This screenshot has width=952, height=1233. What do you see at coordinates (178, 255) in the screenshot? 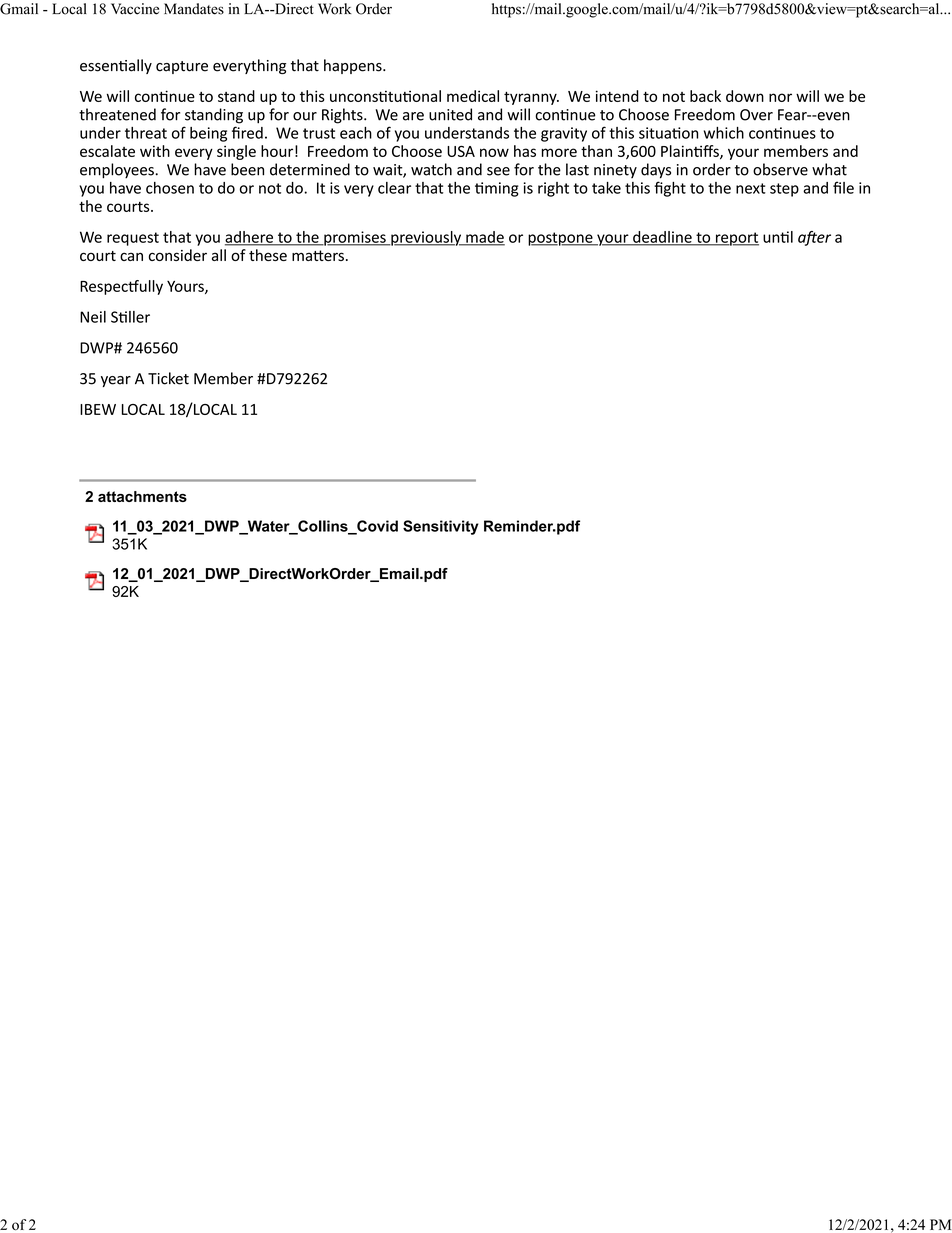
I see `consider` at bounding box center [178, 255].
